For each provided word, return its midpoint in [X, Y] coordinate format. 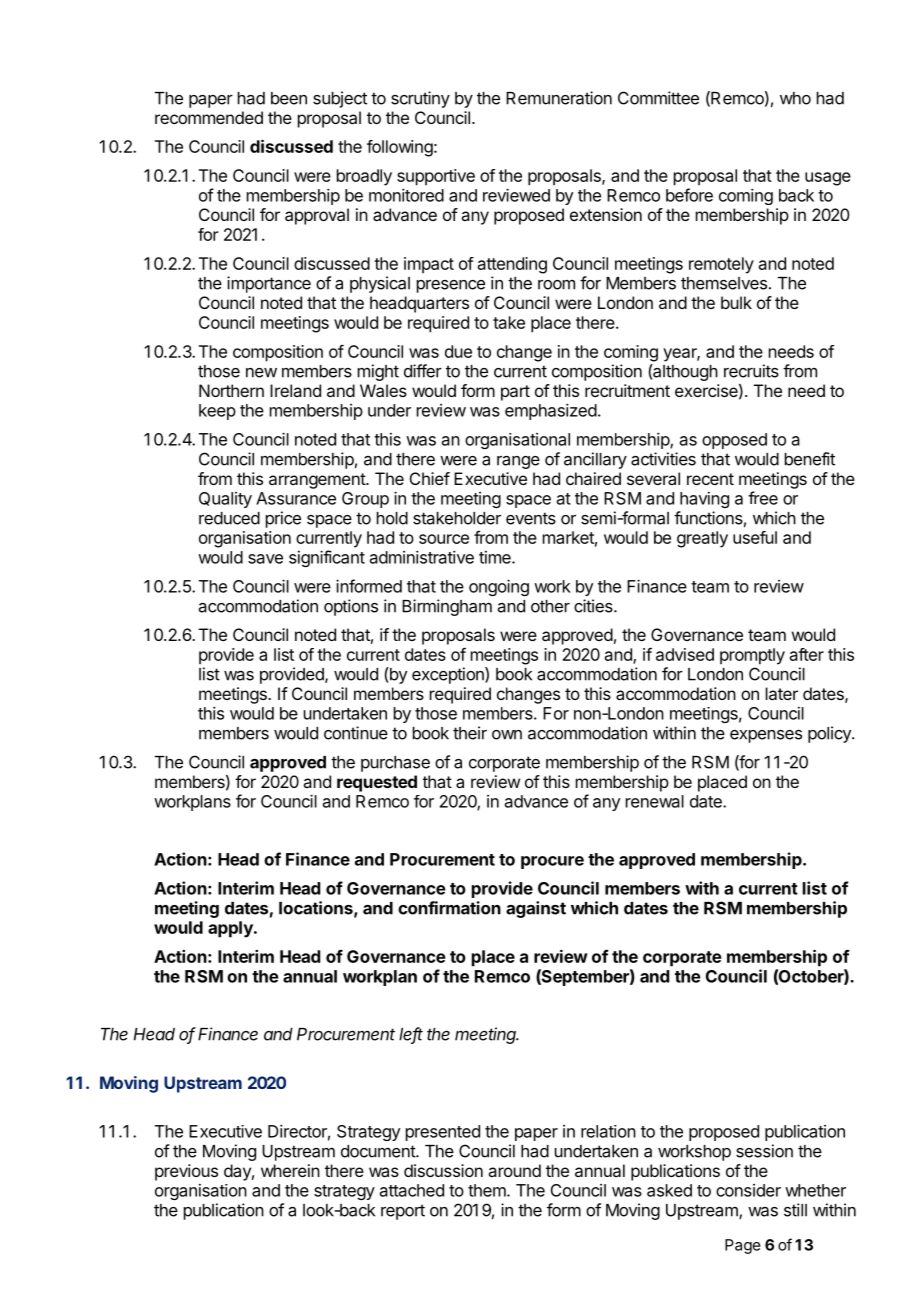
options [351, 607]
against [536, 909]
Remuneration [559, 98]
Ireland [295, 390]
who [795, 98]
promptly [752, 656]
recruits [751, 371]
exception [449, 675]
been [289, 98]
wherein [290, 1170]
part [515, 393]
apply [231, 929]
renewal [655, 801]
